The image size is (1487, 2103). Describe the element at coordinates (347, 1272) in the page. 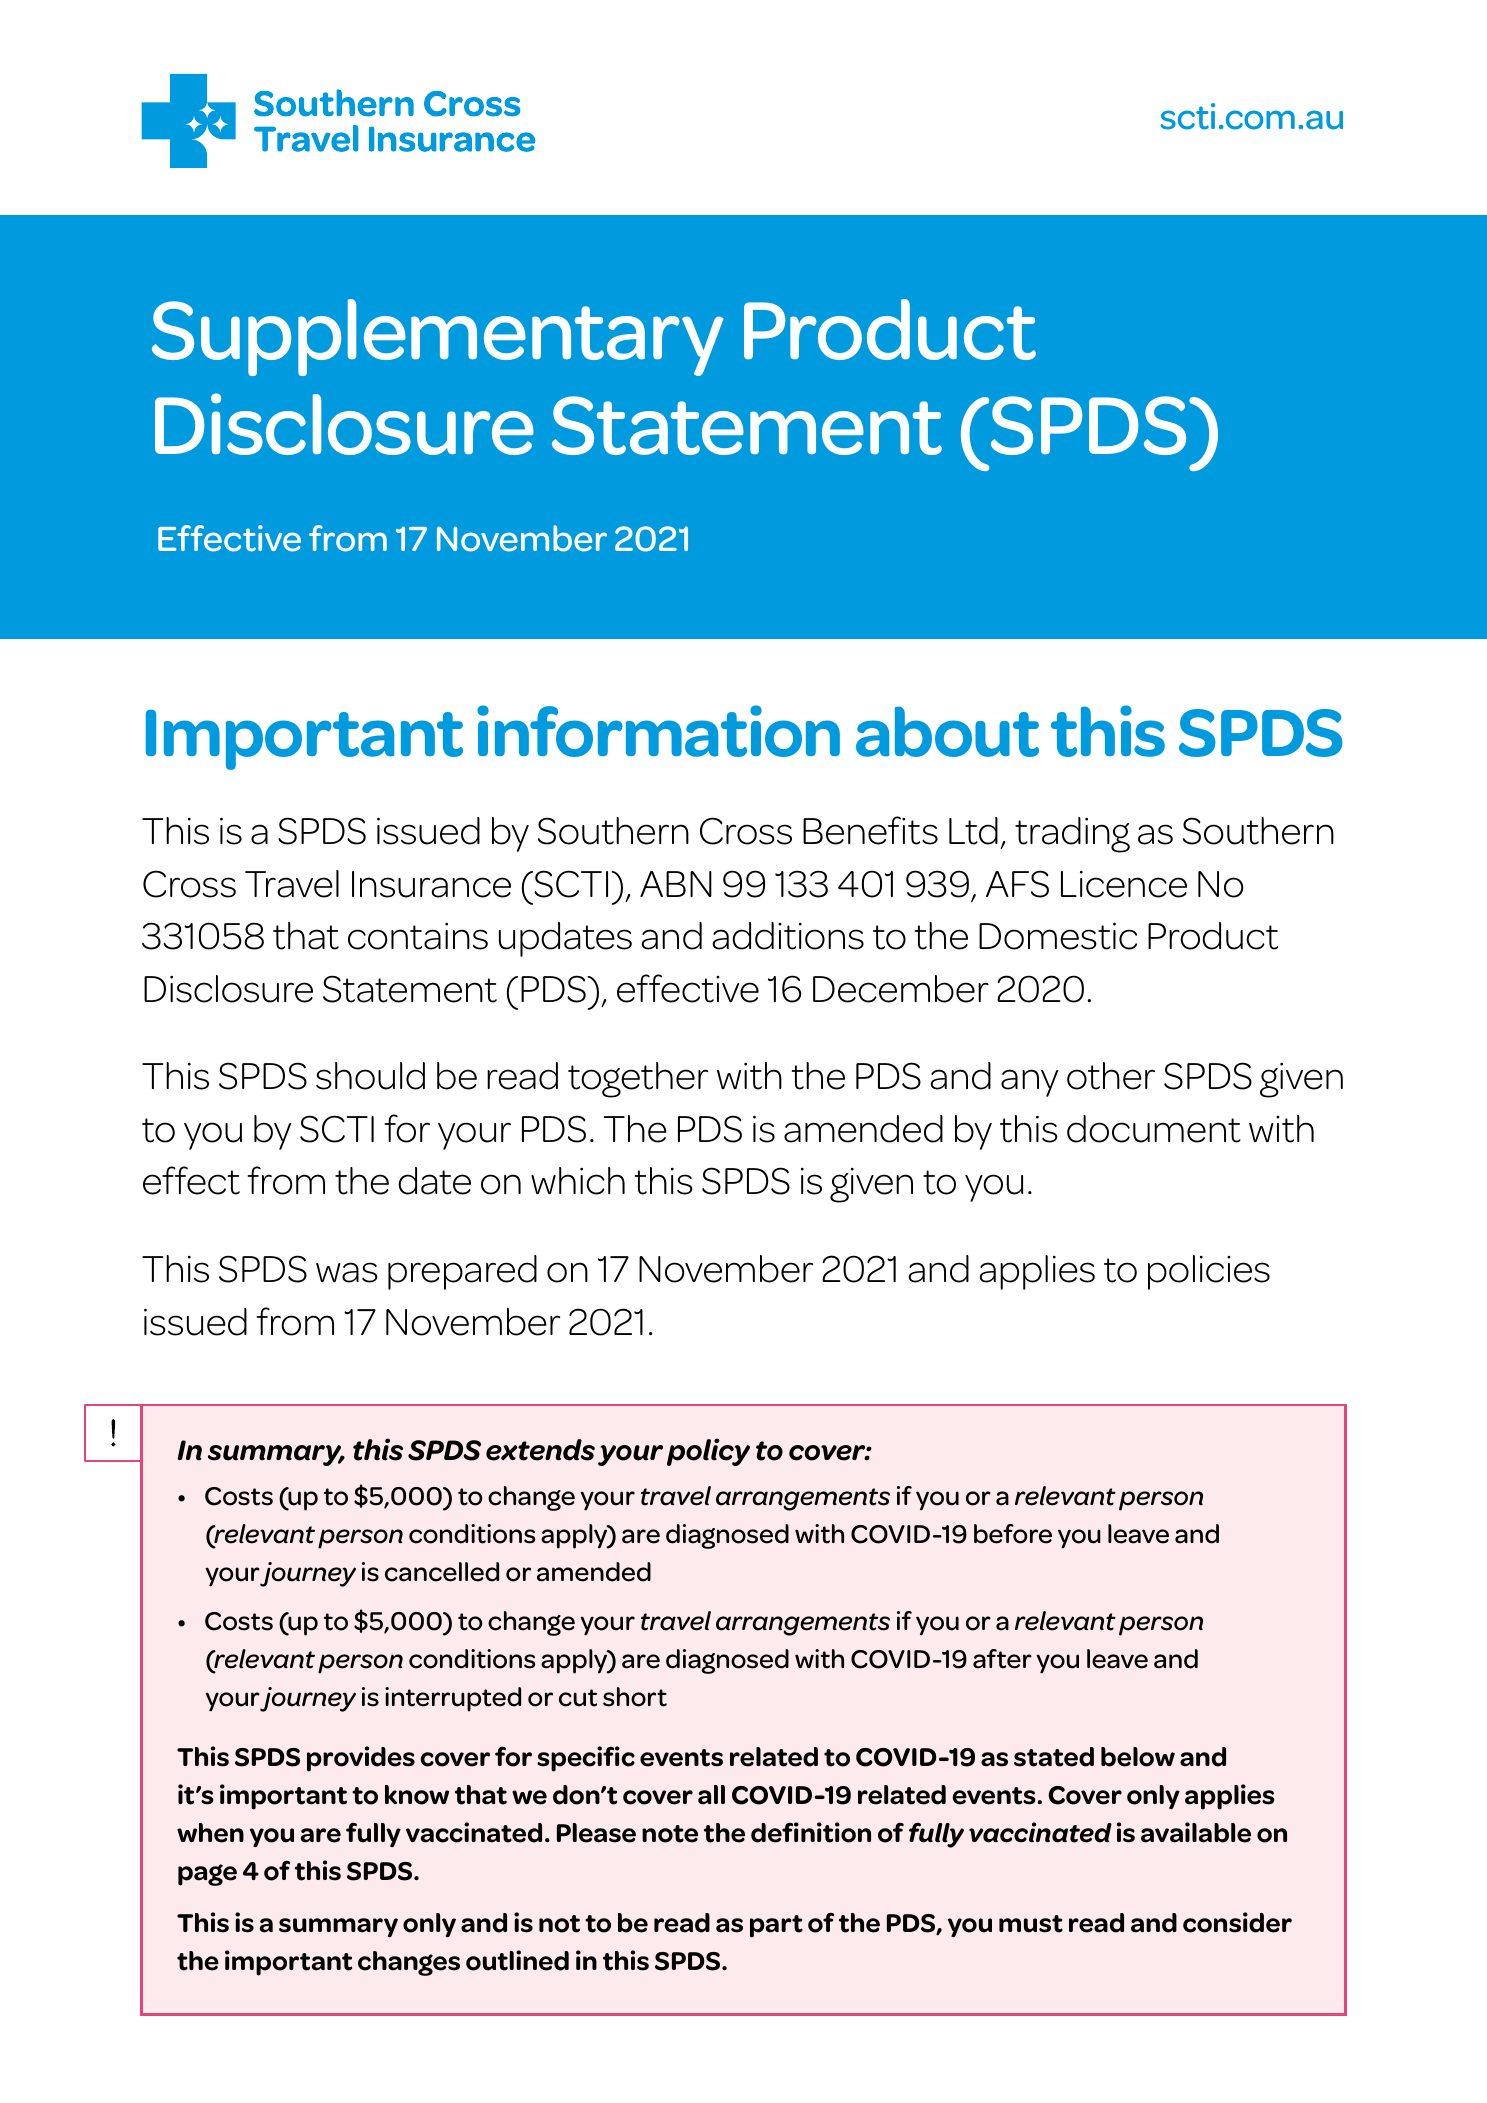

I see `was` at that location.
